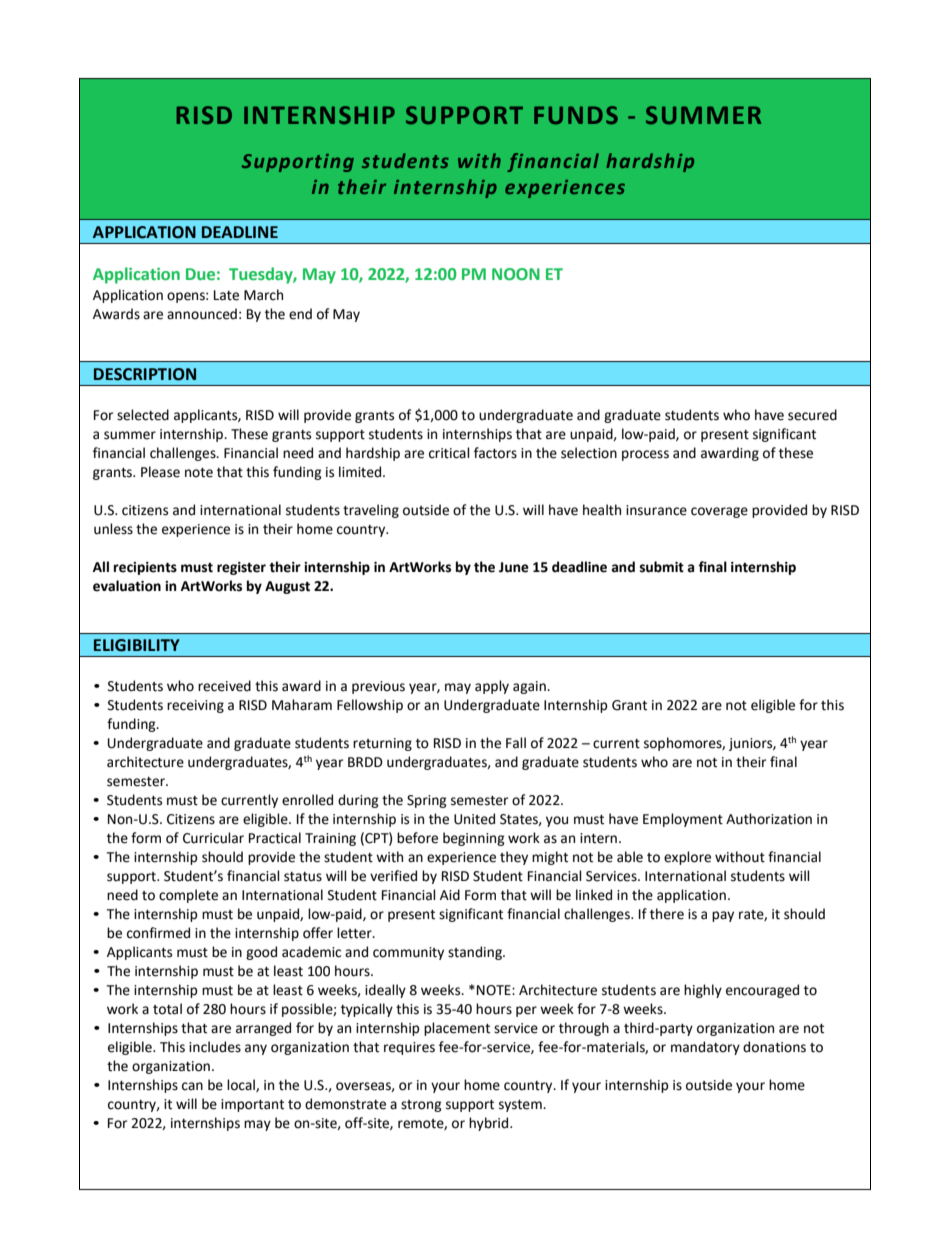 This document has width=952, height=1233. What do you see at coordinates (427, 801) in the document?
I see `Spring` at bounding box center [427, 801].
